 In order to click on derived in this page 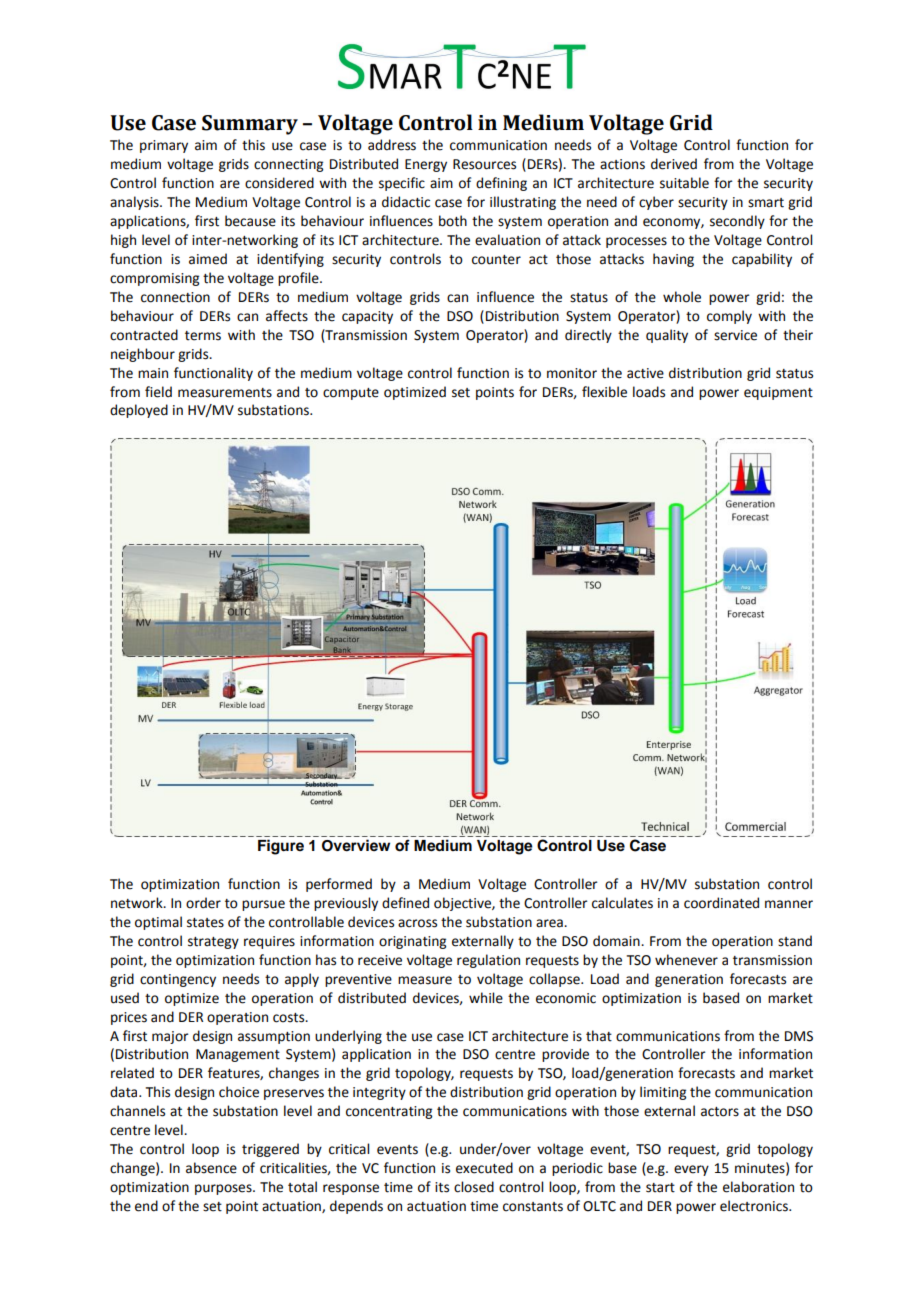, I will do `click(674, 164)`.
